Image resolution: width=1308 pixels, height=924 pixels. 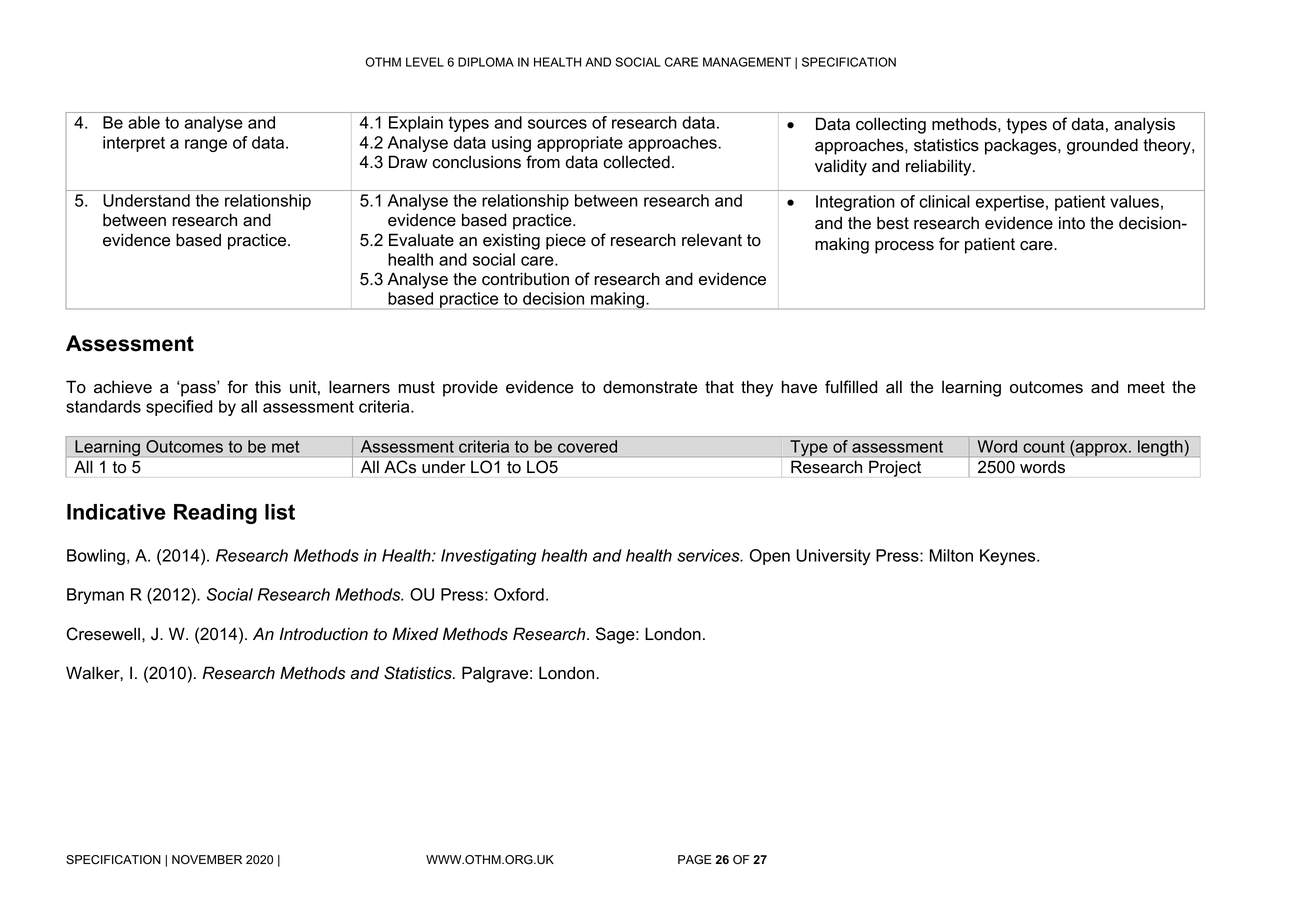 I want to click on count, so click(x=1044, y=447).
